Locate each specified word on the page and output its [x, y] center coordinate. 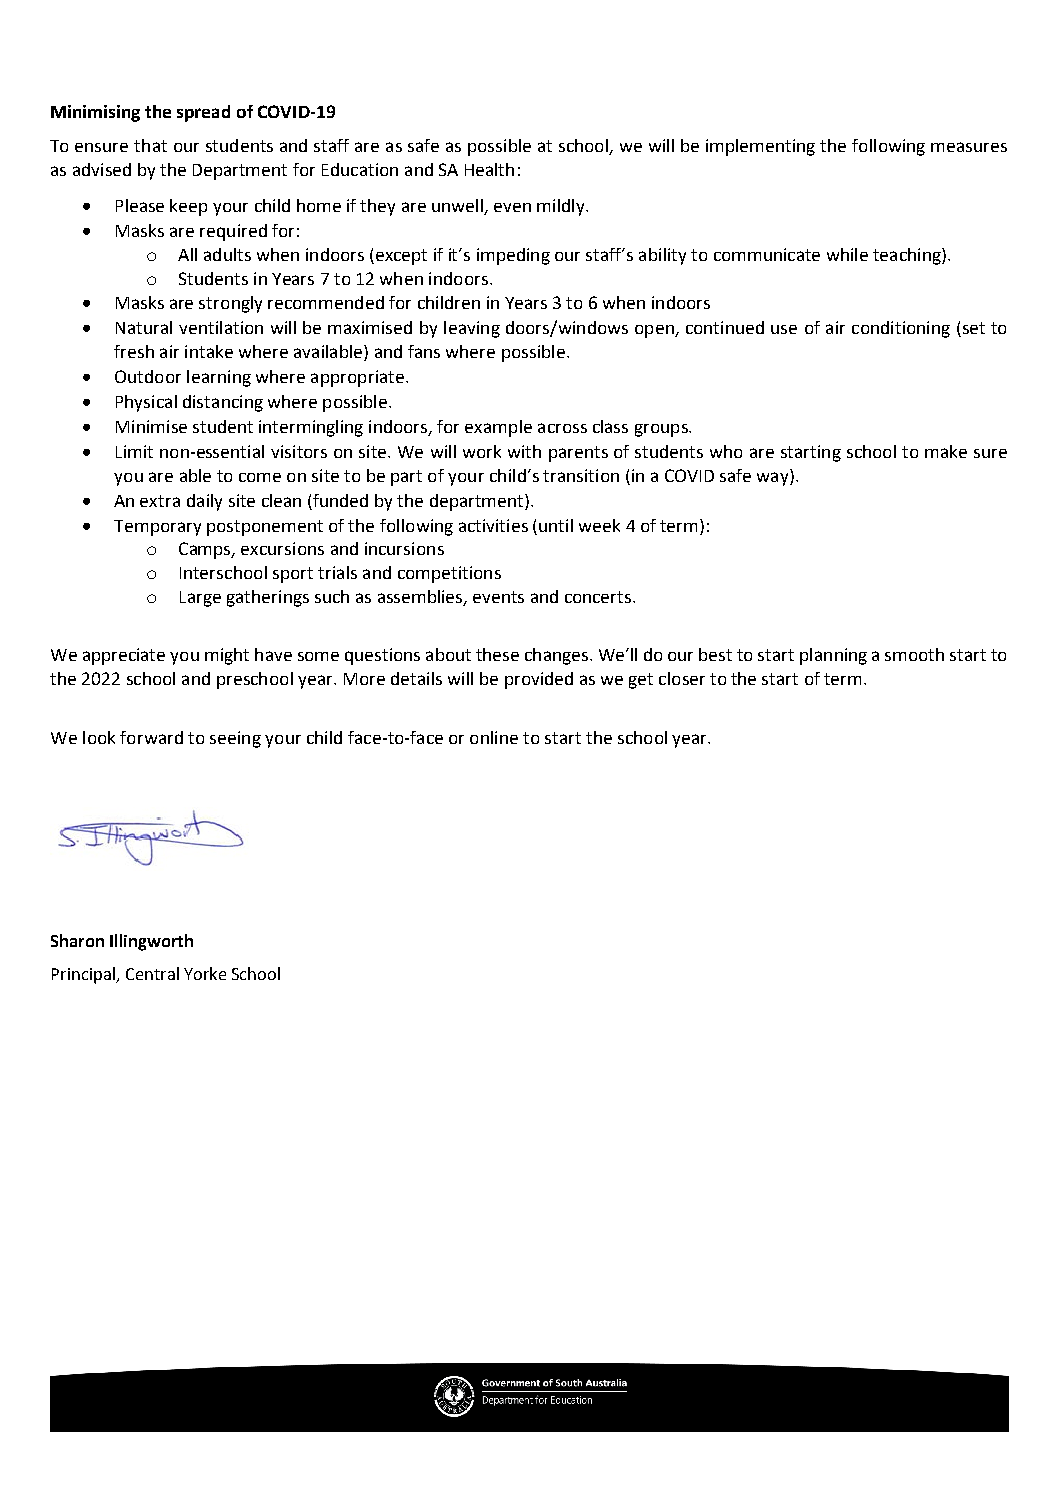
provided [539, 680]
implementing [760, 147]
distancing [223, 403]
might [227, 656]
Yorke [205, 973]
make [946, 451]
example [498, 428]
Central [152, 973]
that [150, 145]
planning [833, 656]
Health [489, 169]
